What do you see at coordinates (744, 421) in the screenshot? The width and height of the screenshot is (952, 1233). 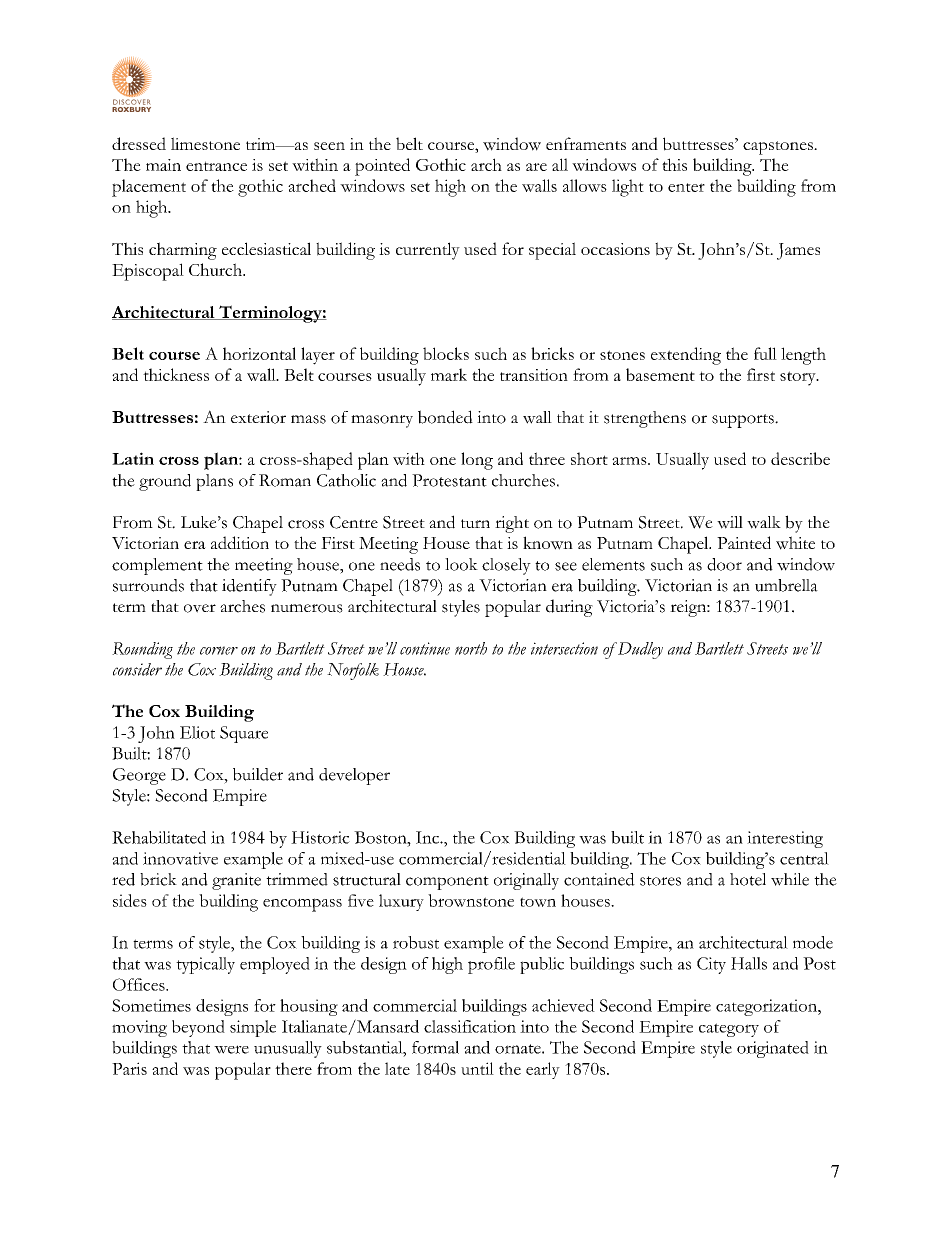 I see `supports` at bounding box center [744, 421].
